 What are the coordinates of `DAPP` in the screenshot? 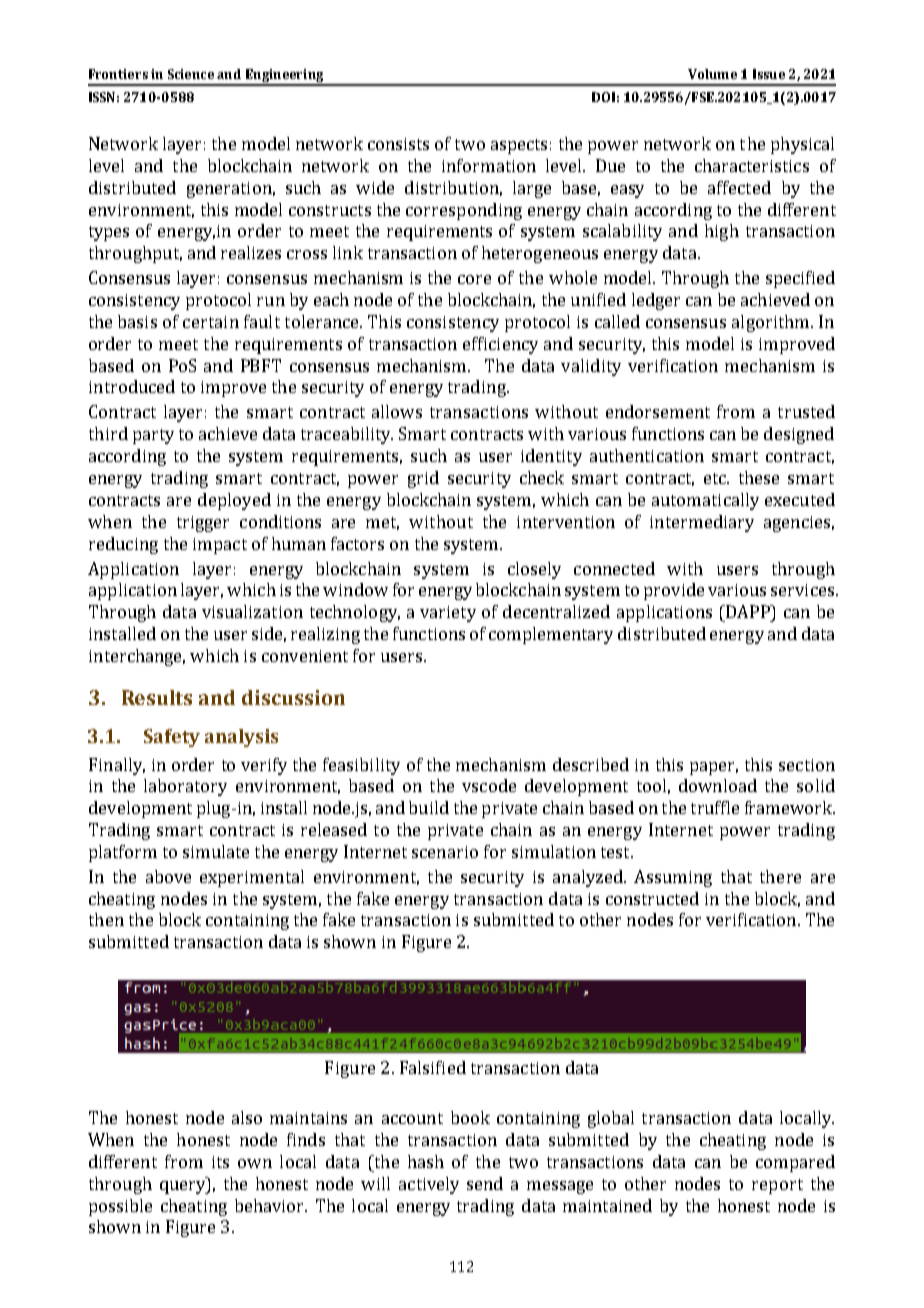 It's located at (748, 611).
